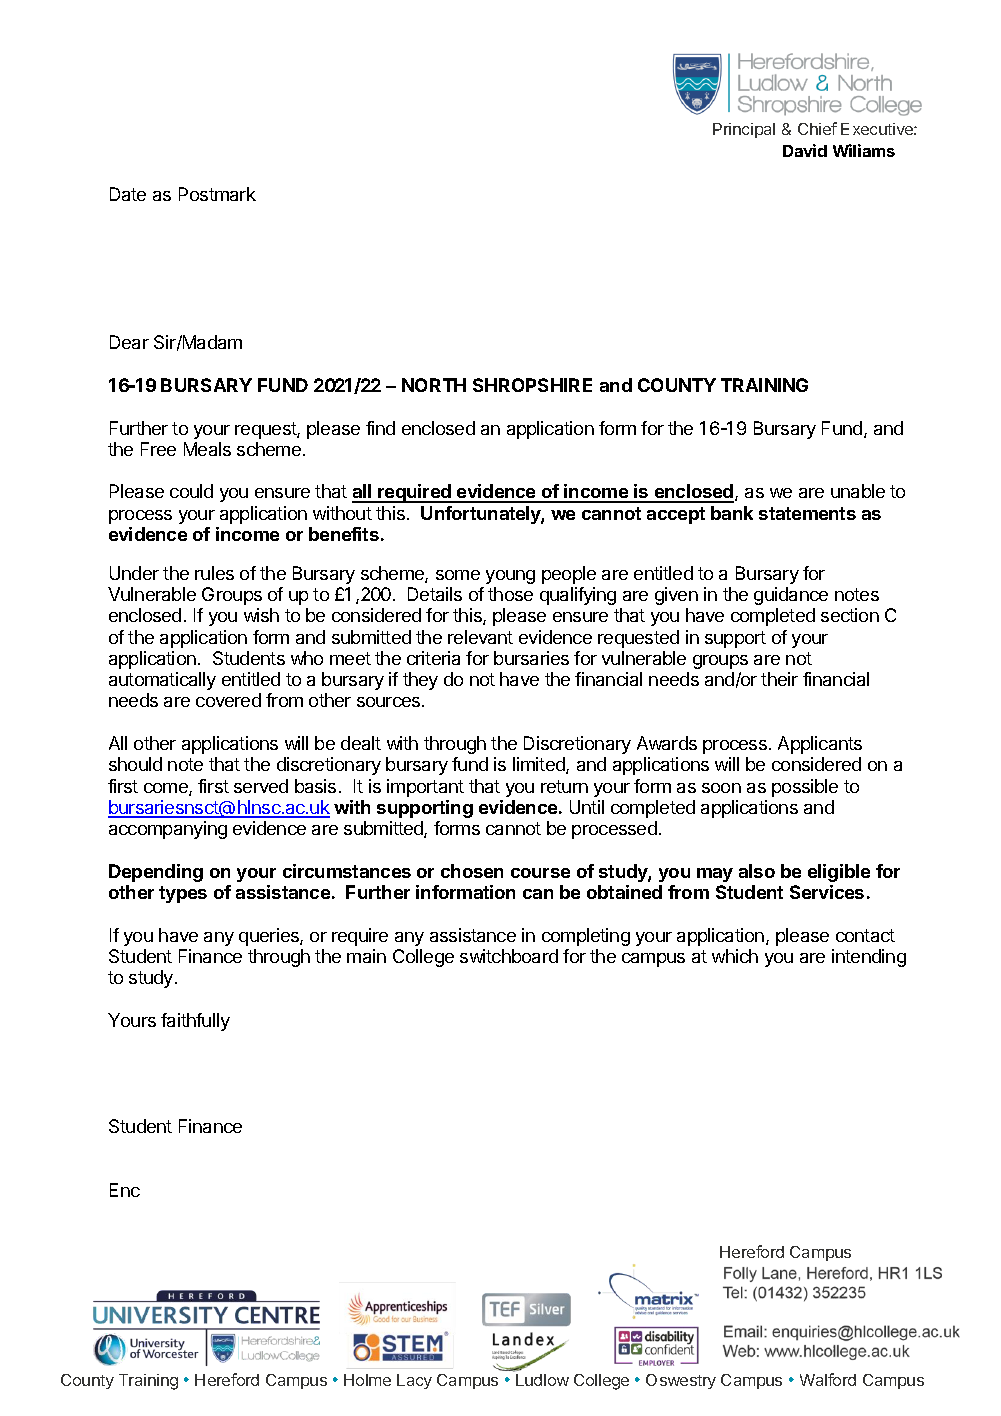  Describe the element at coordinates (214, 573) in the screenshot. I see `rules` at that location.
